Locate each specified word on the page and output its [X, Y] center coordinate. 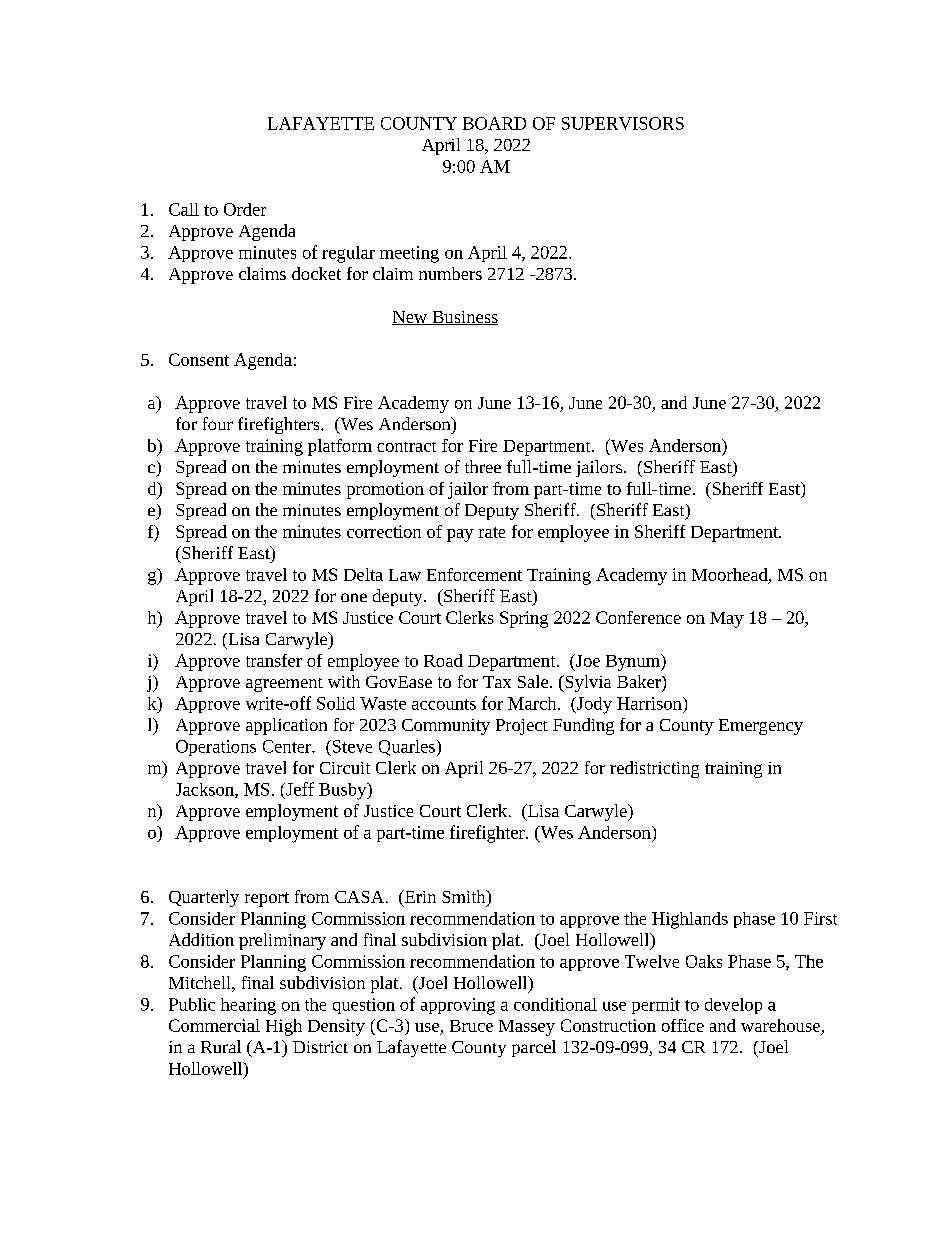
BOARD [494, 123]
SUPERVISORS [623, 123]
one [354, 597]
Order [245, 209]
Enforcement [474, 574]
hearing [248, 1006]
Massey [527, 1028]
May [727, 620]
